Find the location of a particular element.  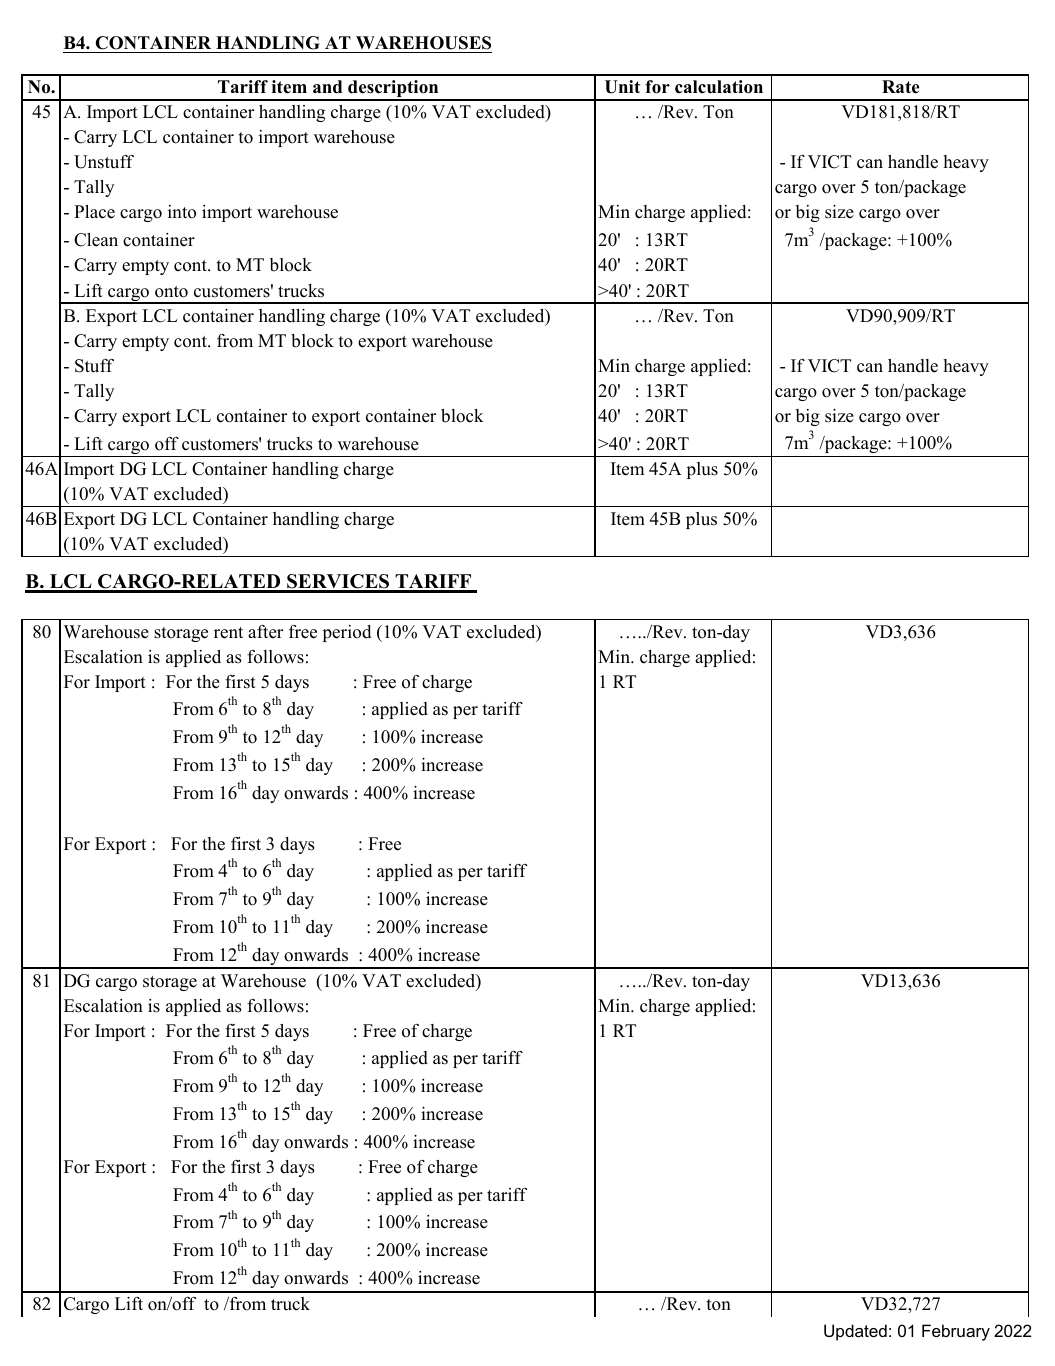

Clean is located at coordinates (96, 240).
